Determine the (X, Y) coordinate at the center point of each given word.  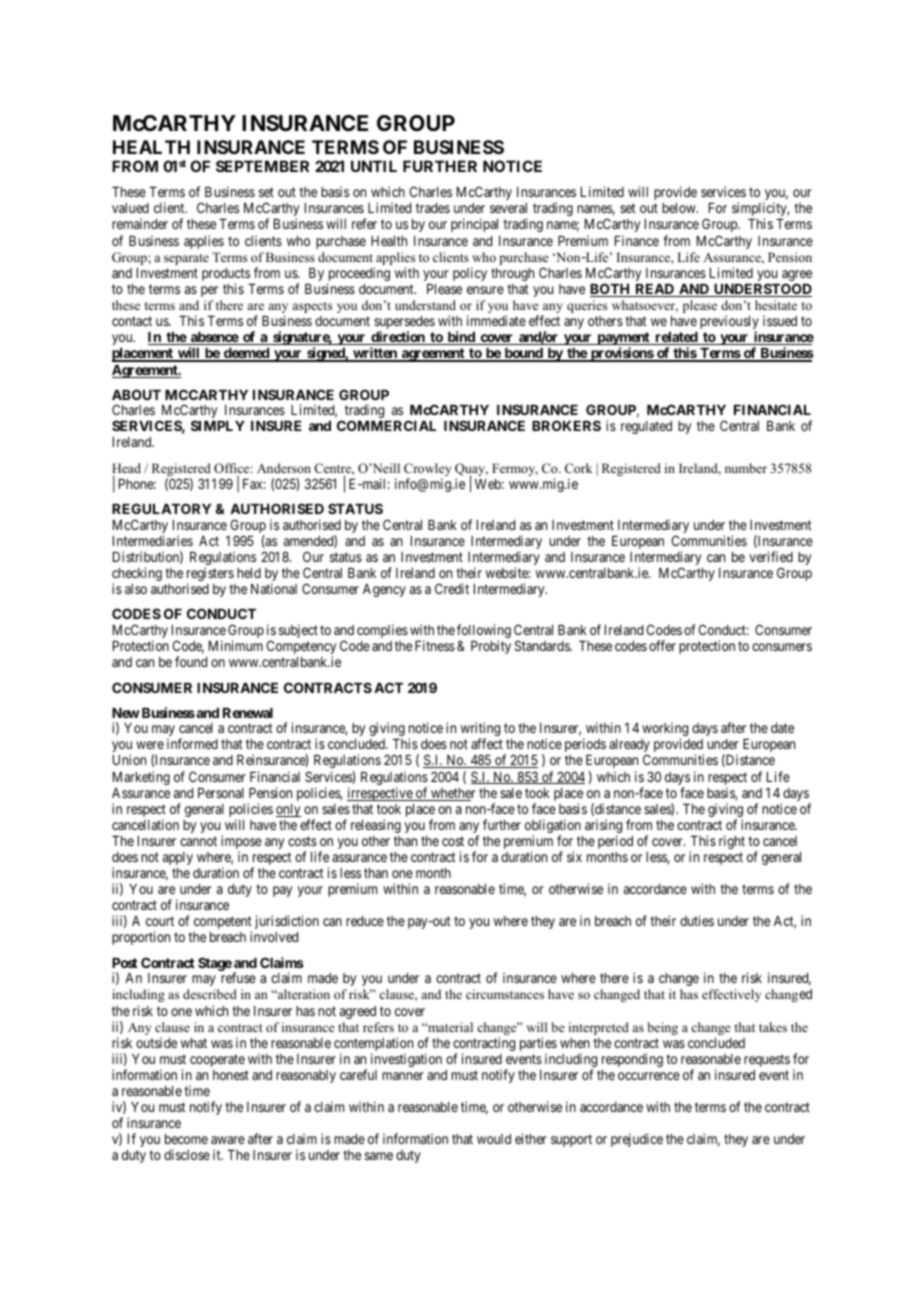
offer (662, 645)
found (191, 661)
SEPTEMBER (262, 166)
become (186, 1139)
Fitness (435, 645)
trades (433, 208)
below (680, 208)
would (494, 1139)
